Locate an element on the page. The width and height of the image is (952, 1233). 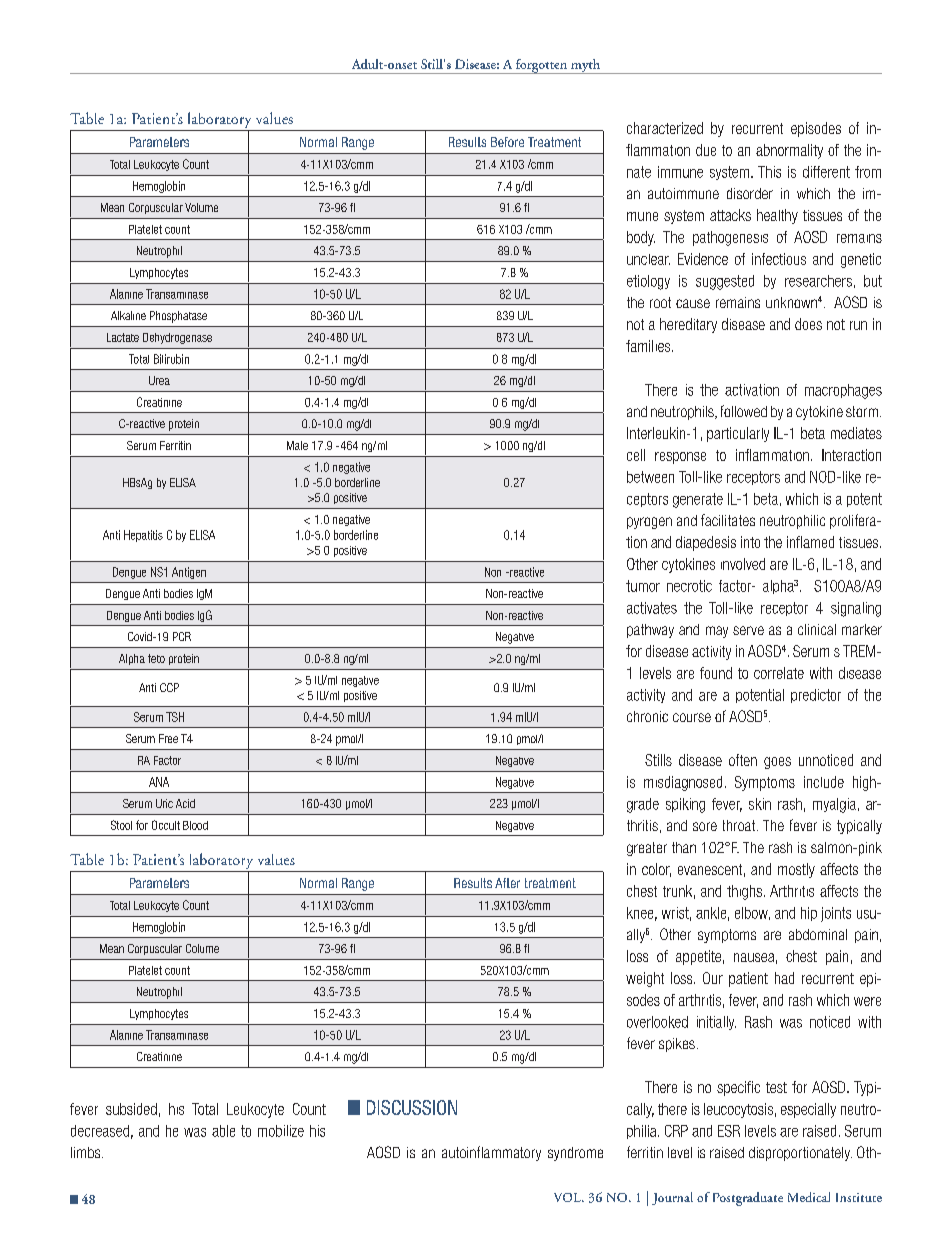
cell is located at coordinates (636, 455).
